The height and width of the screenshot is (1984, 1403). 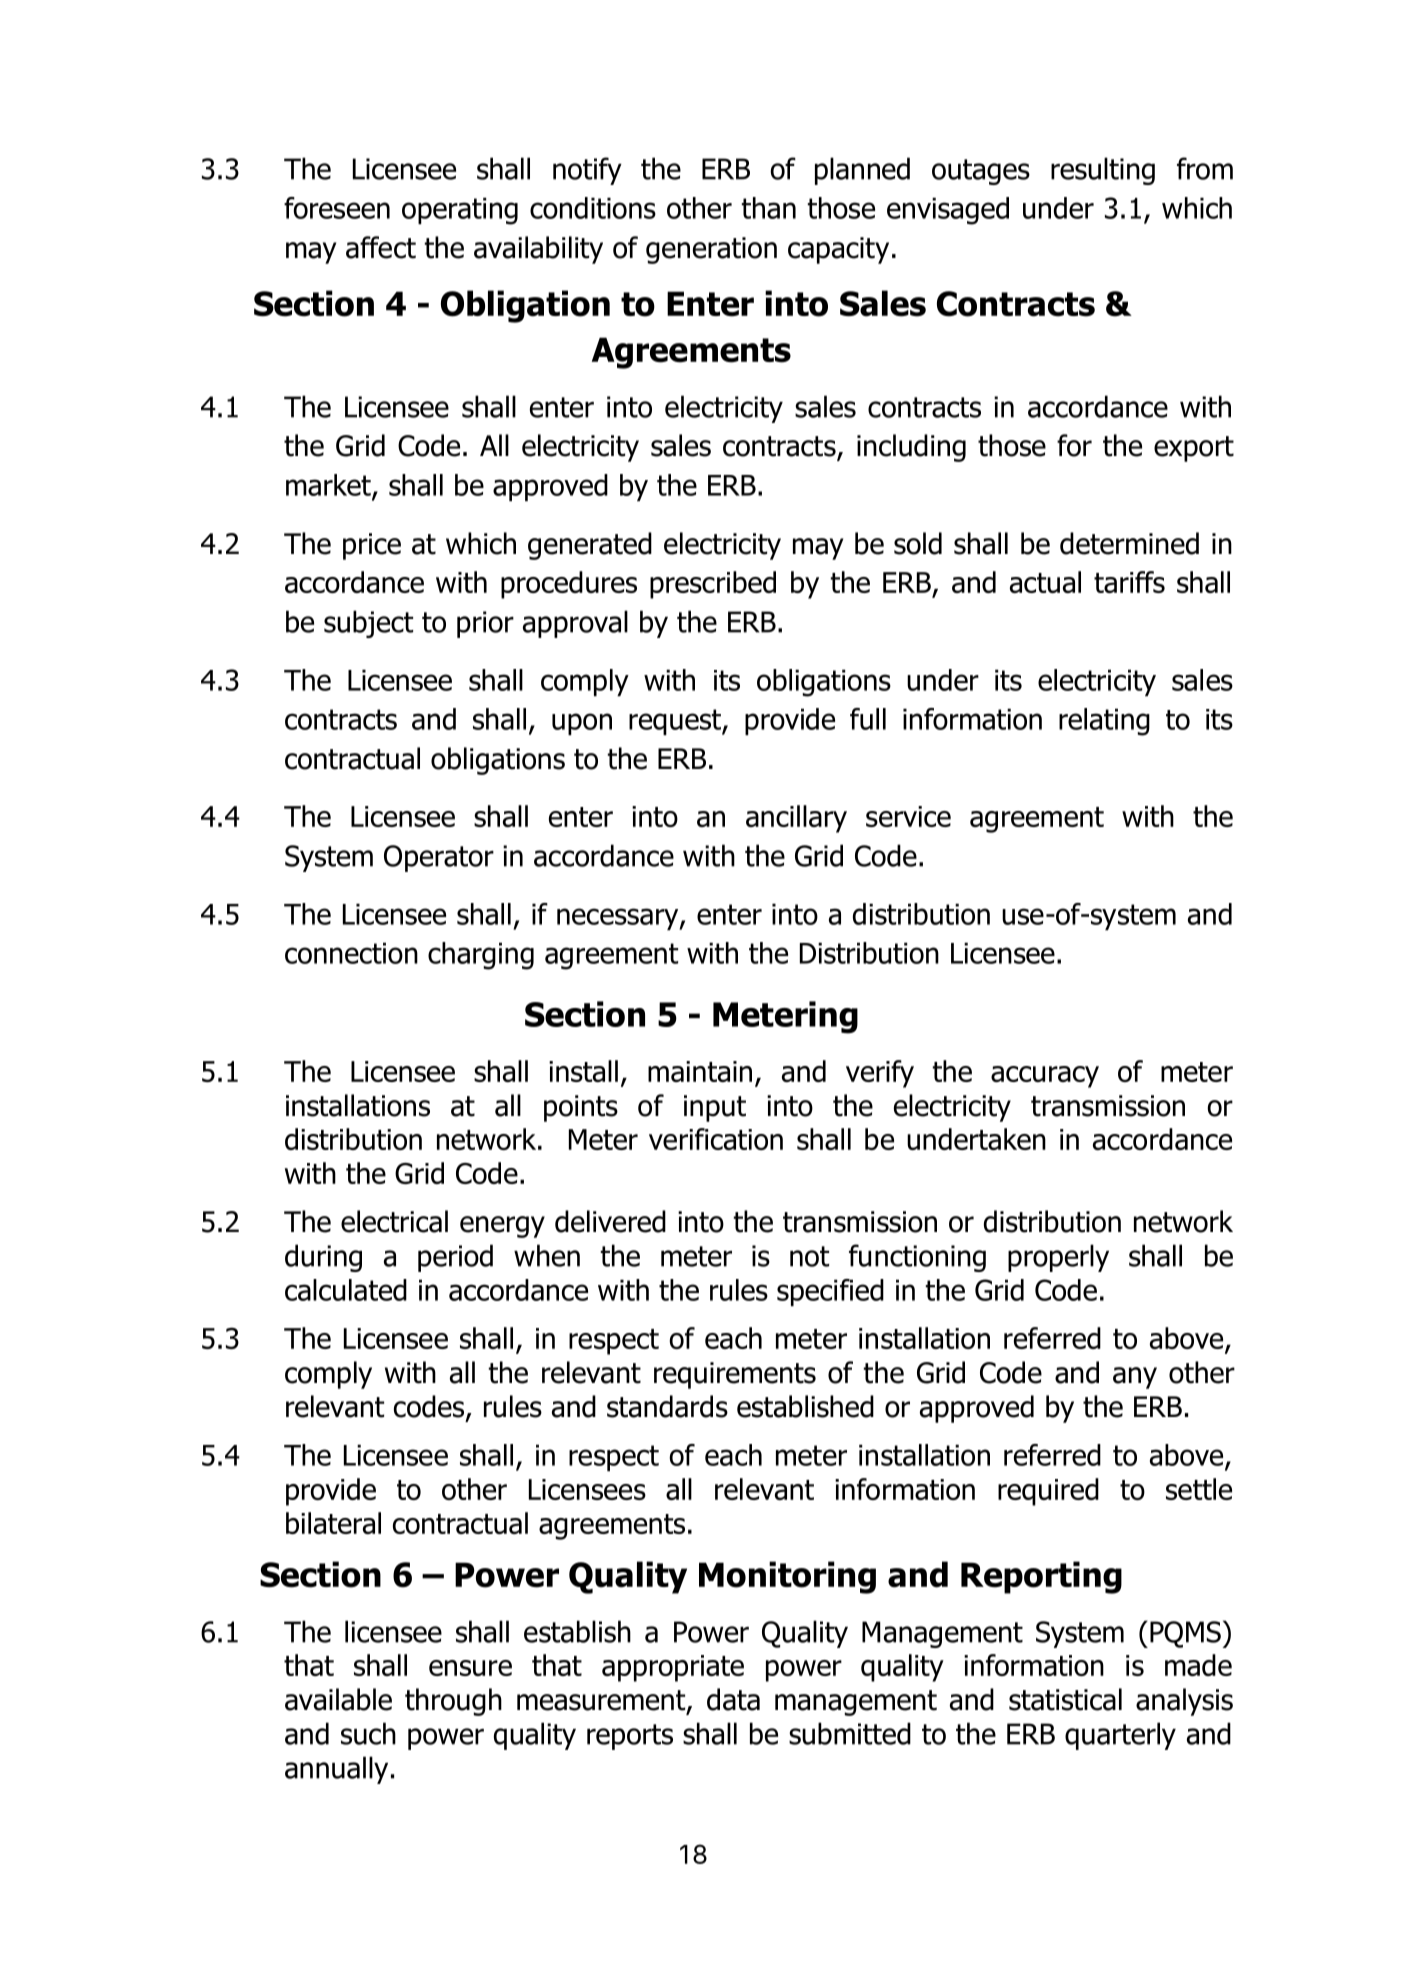 I want to click on charging, so click(x=481, y=956).
